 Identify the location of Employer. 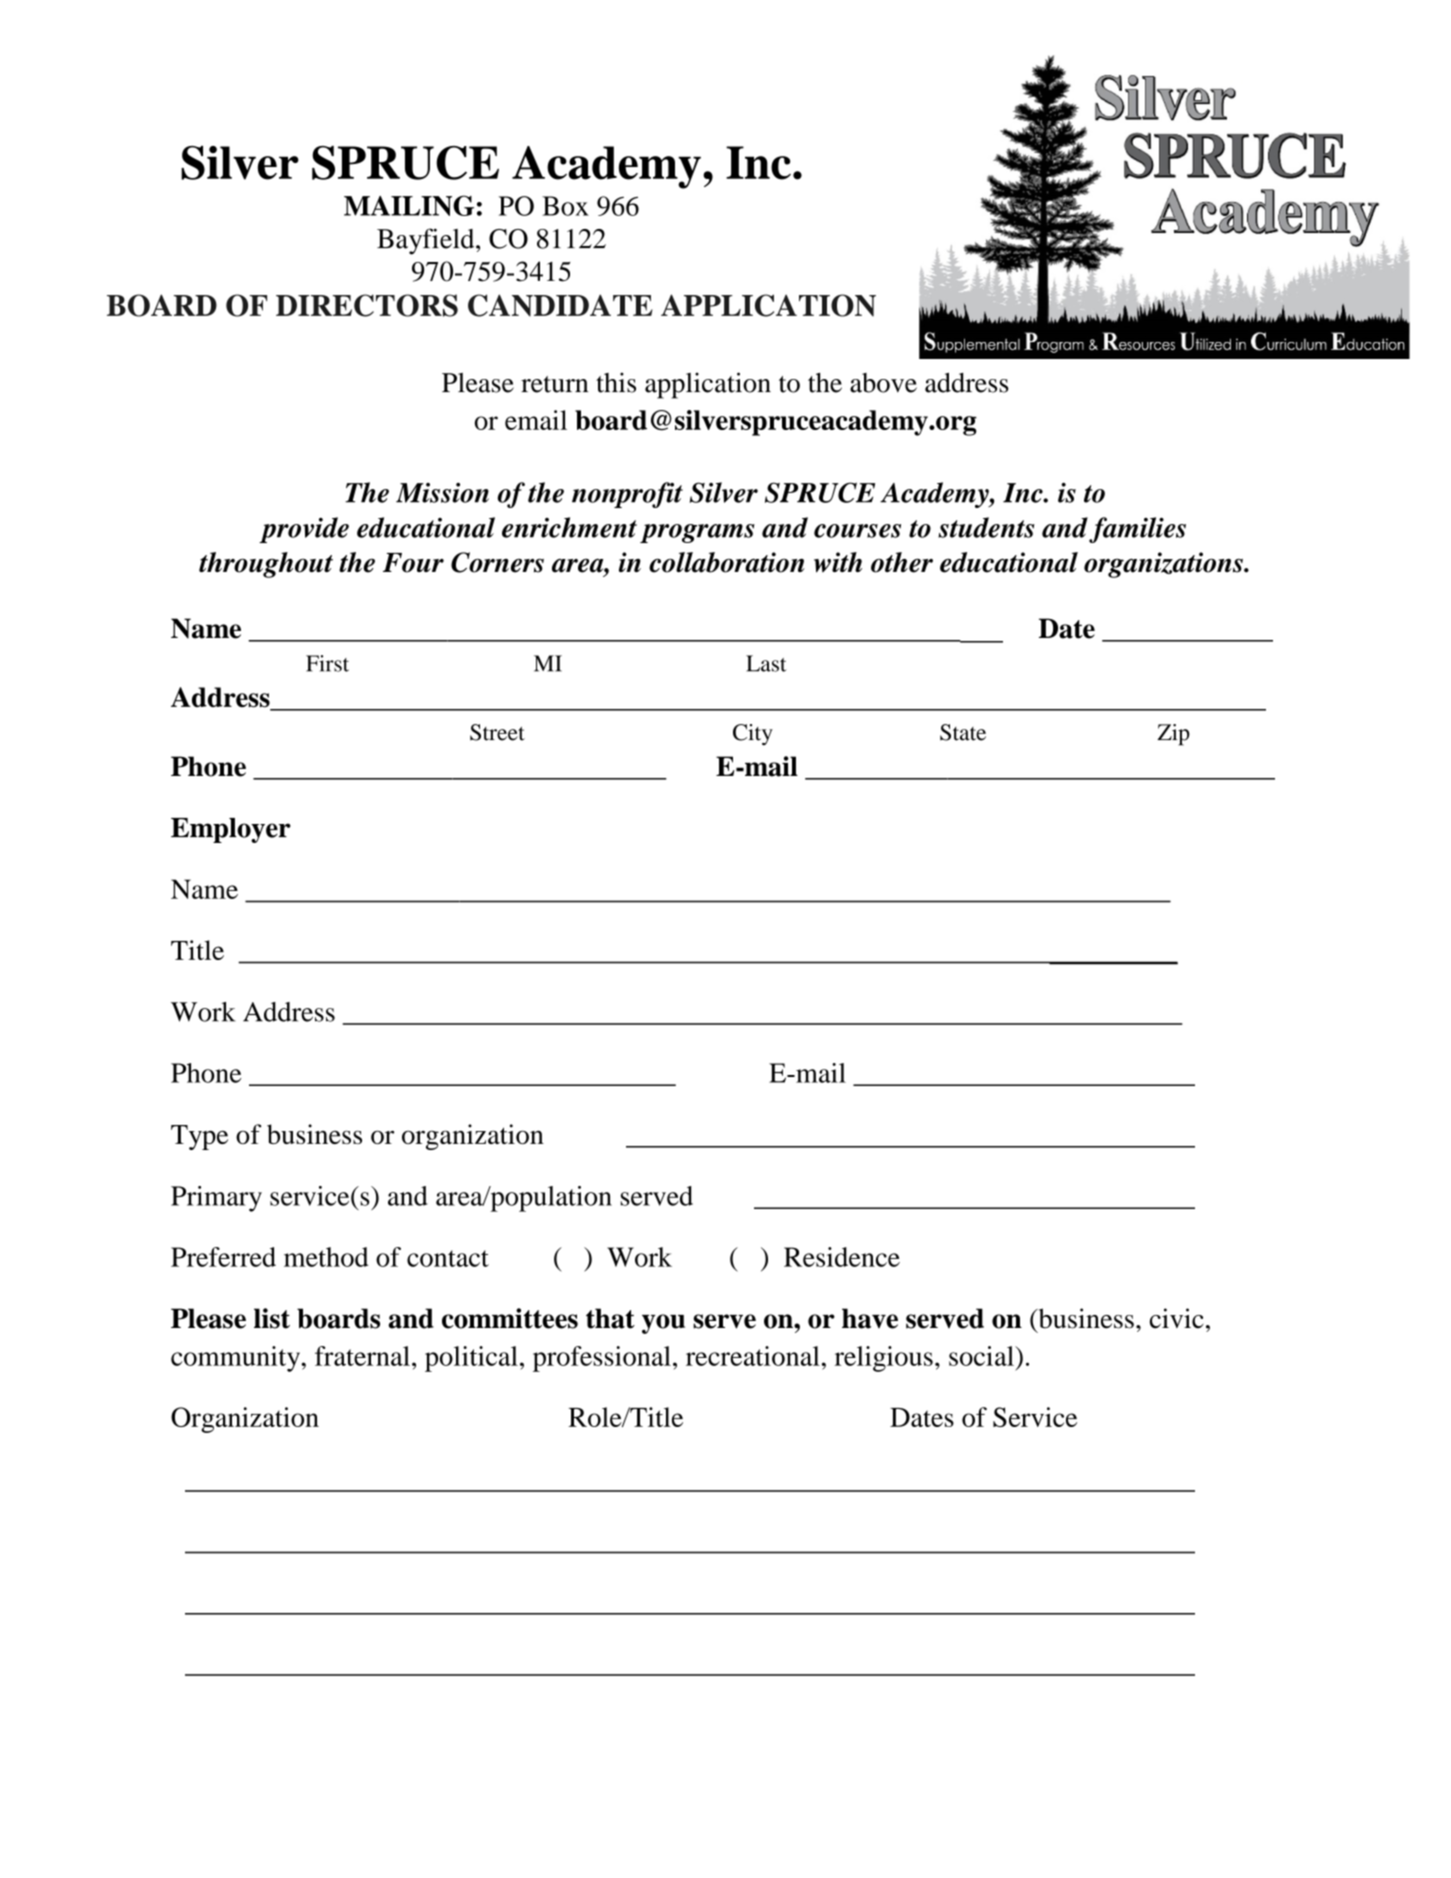
(231, 830).
